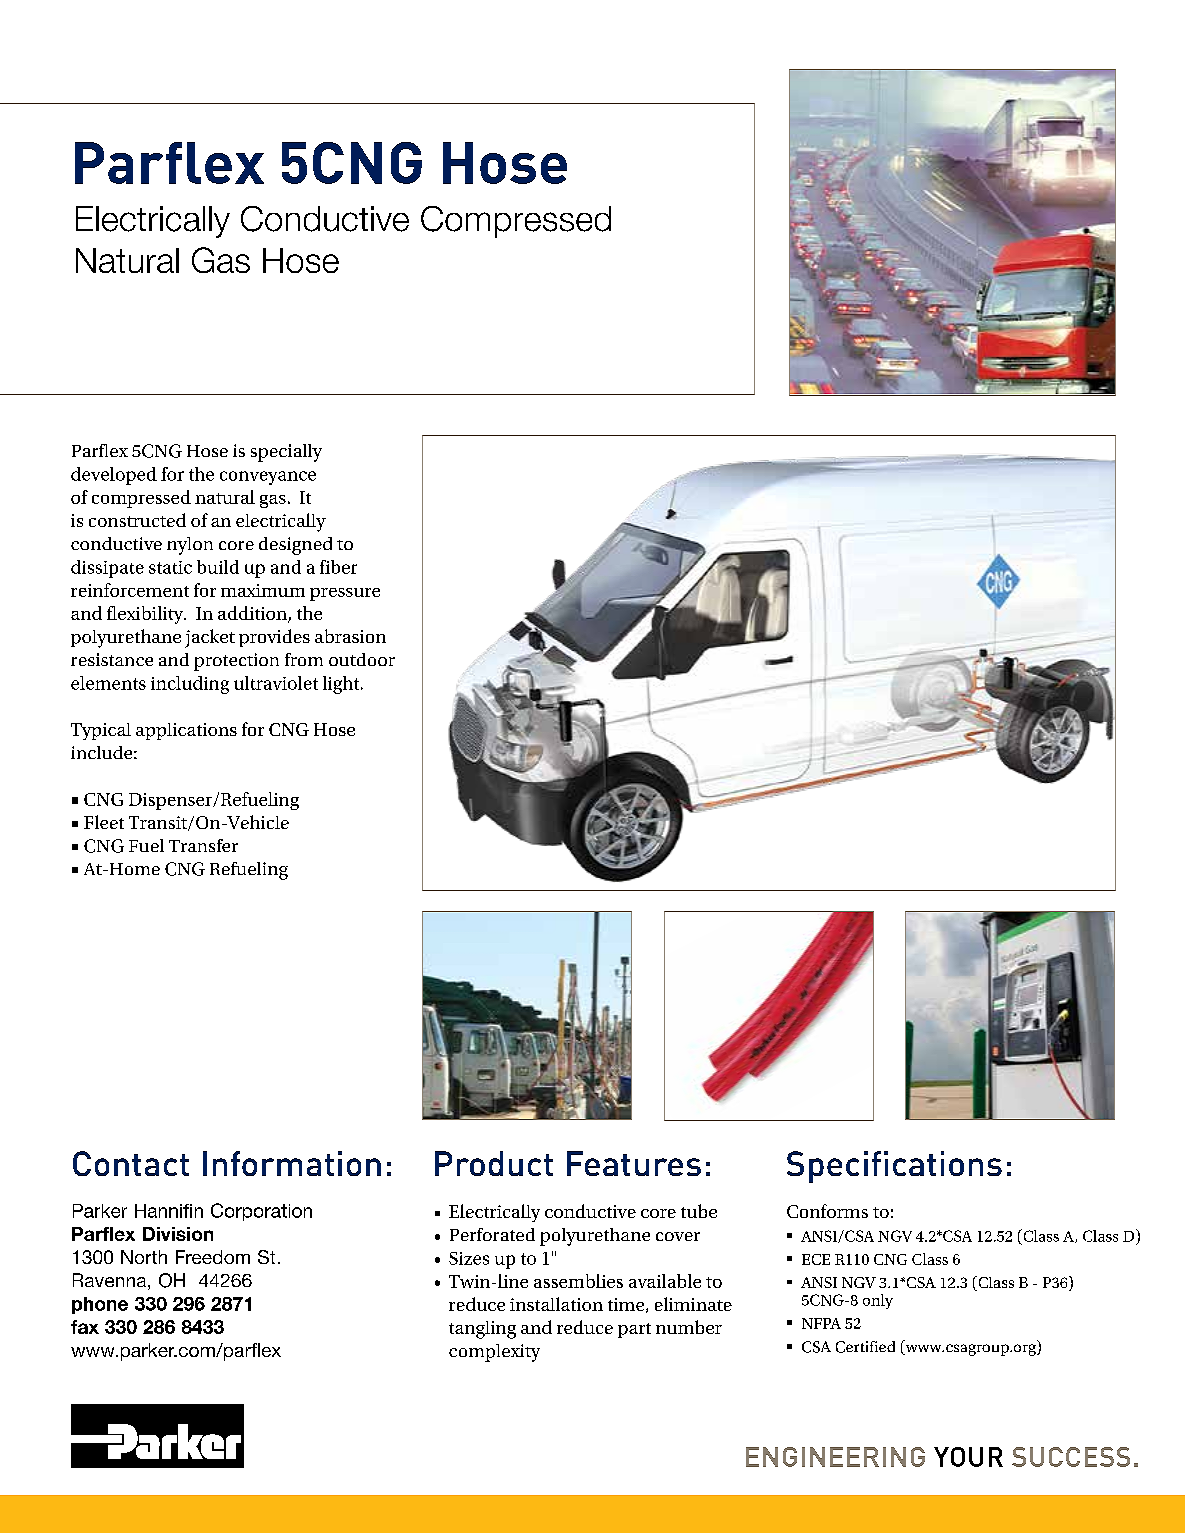 The height and width of the page is (1533, 1185). I want to click on Product, so click(494, 1163).
